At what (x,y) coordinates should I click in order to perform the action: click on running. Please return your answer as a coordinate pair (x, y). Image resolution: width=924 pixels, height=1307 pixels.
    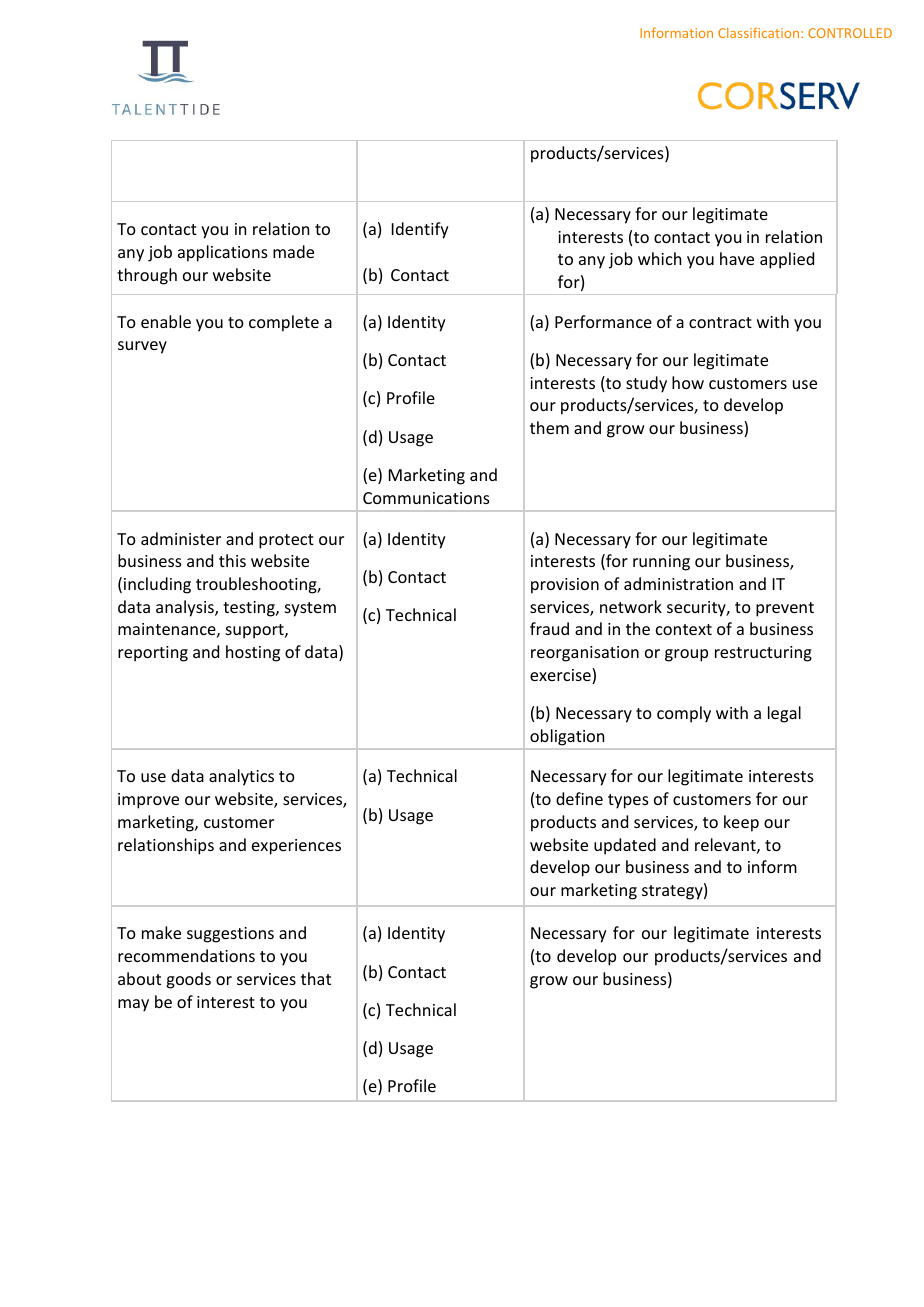
    Looking at the image, I should click on (661, 563).
